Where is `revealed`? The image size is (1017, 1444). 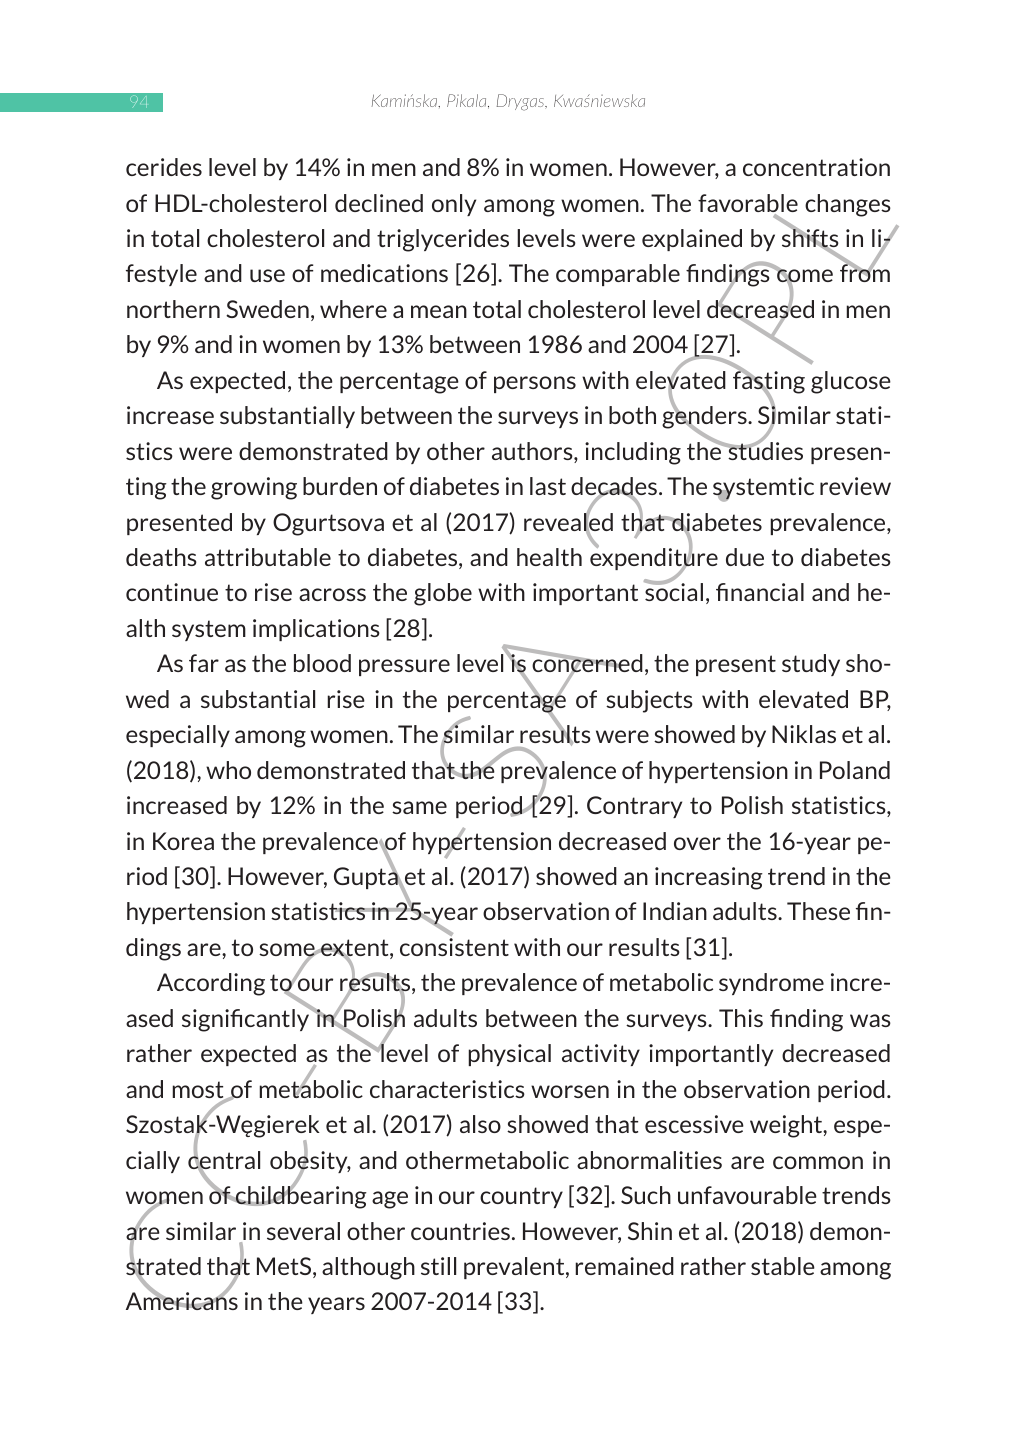 revealed is located at coordinates (568, 522).
